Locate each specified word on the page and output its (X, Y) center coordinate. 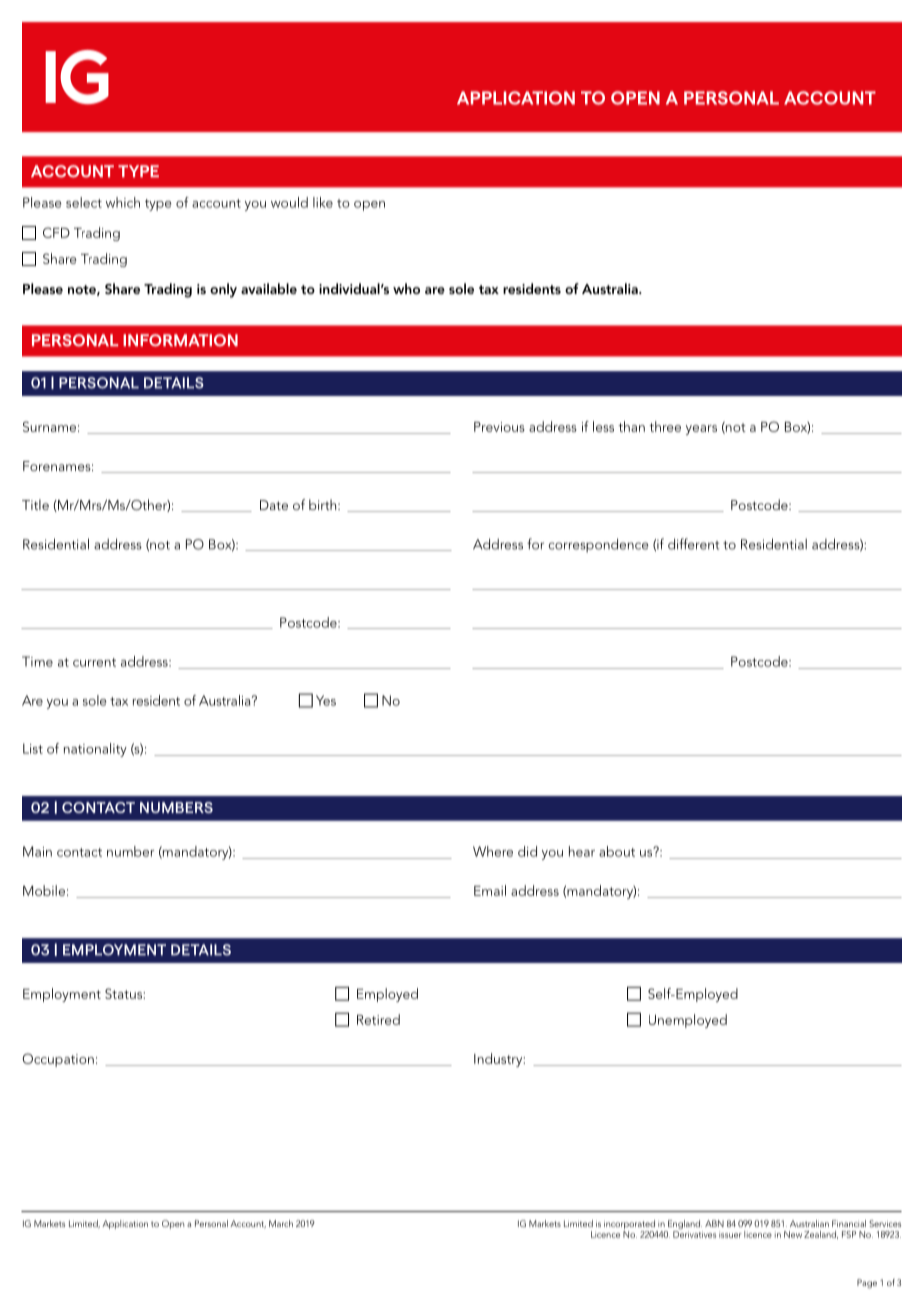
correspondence (599, 545)
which (123, 202)
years (701, 430)
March (281, 1223)
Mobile (44, 890)
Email (490, 890)
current (94, 662)
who (406, 288)
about (617, 851)
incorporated (630, 1226)
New (793, 1234)
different (693, 544)
